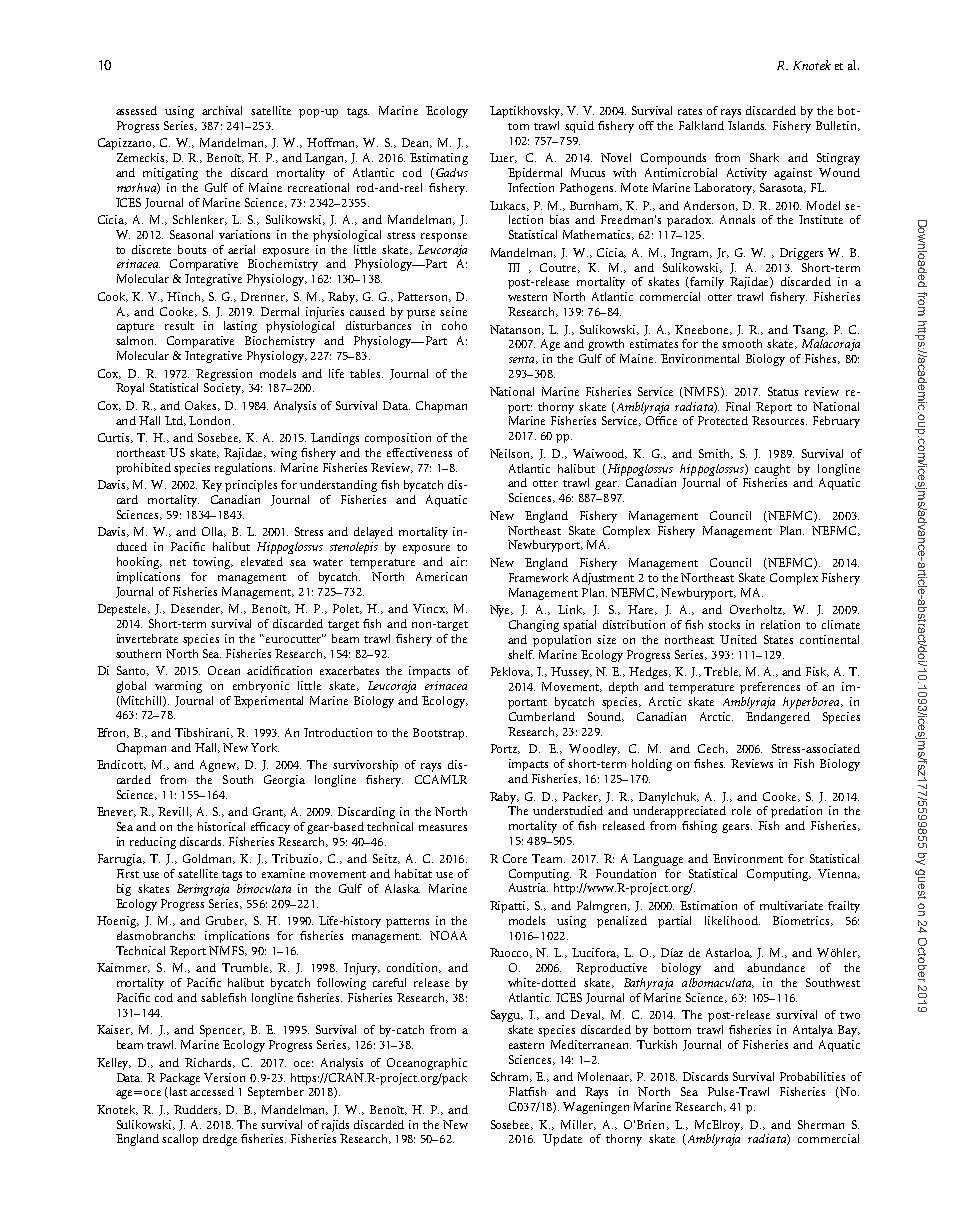 The image size is (953, 1232). Describe the element at coordinates (197, 1110) in the screenshot. I see `Rudders` at that location.
